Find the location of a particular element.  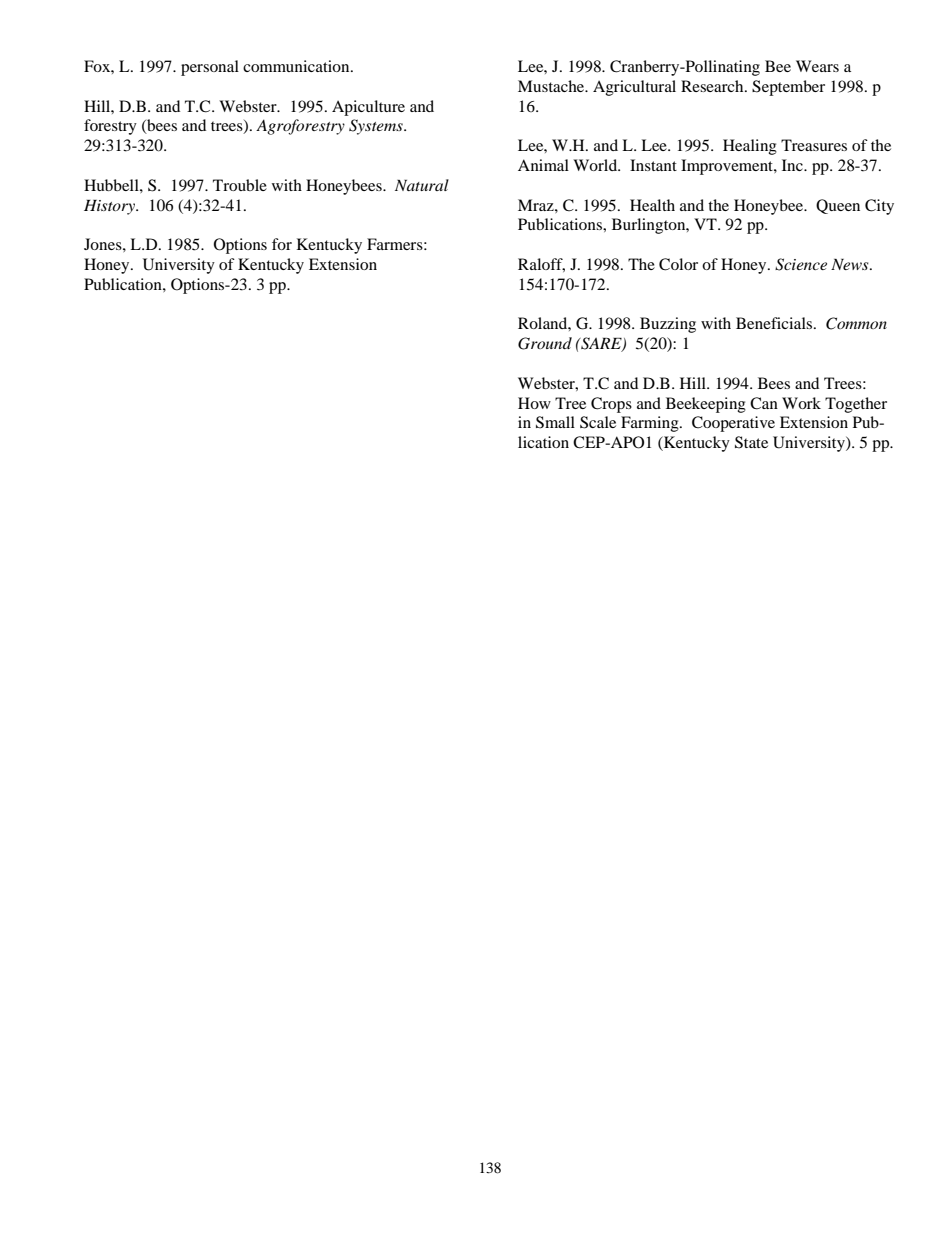

Beneficials is located at coordinates (775, 323).
